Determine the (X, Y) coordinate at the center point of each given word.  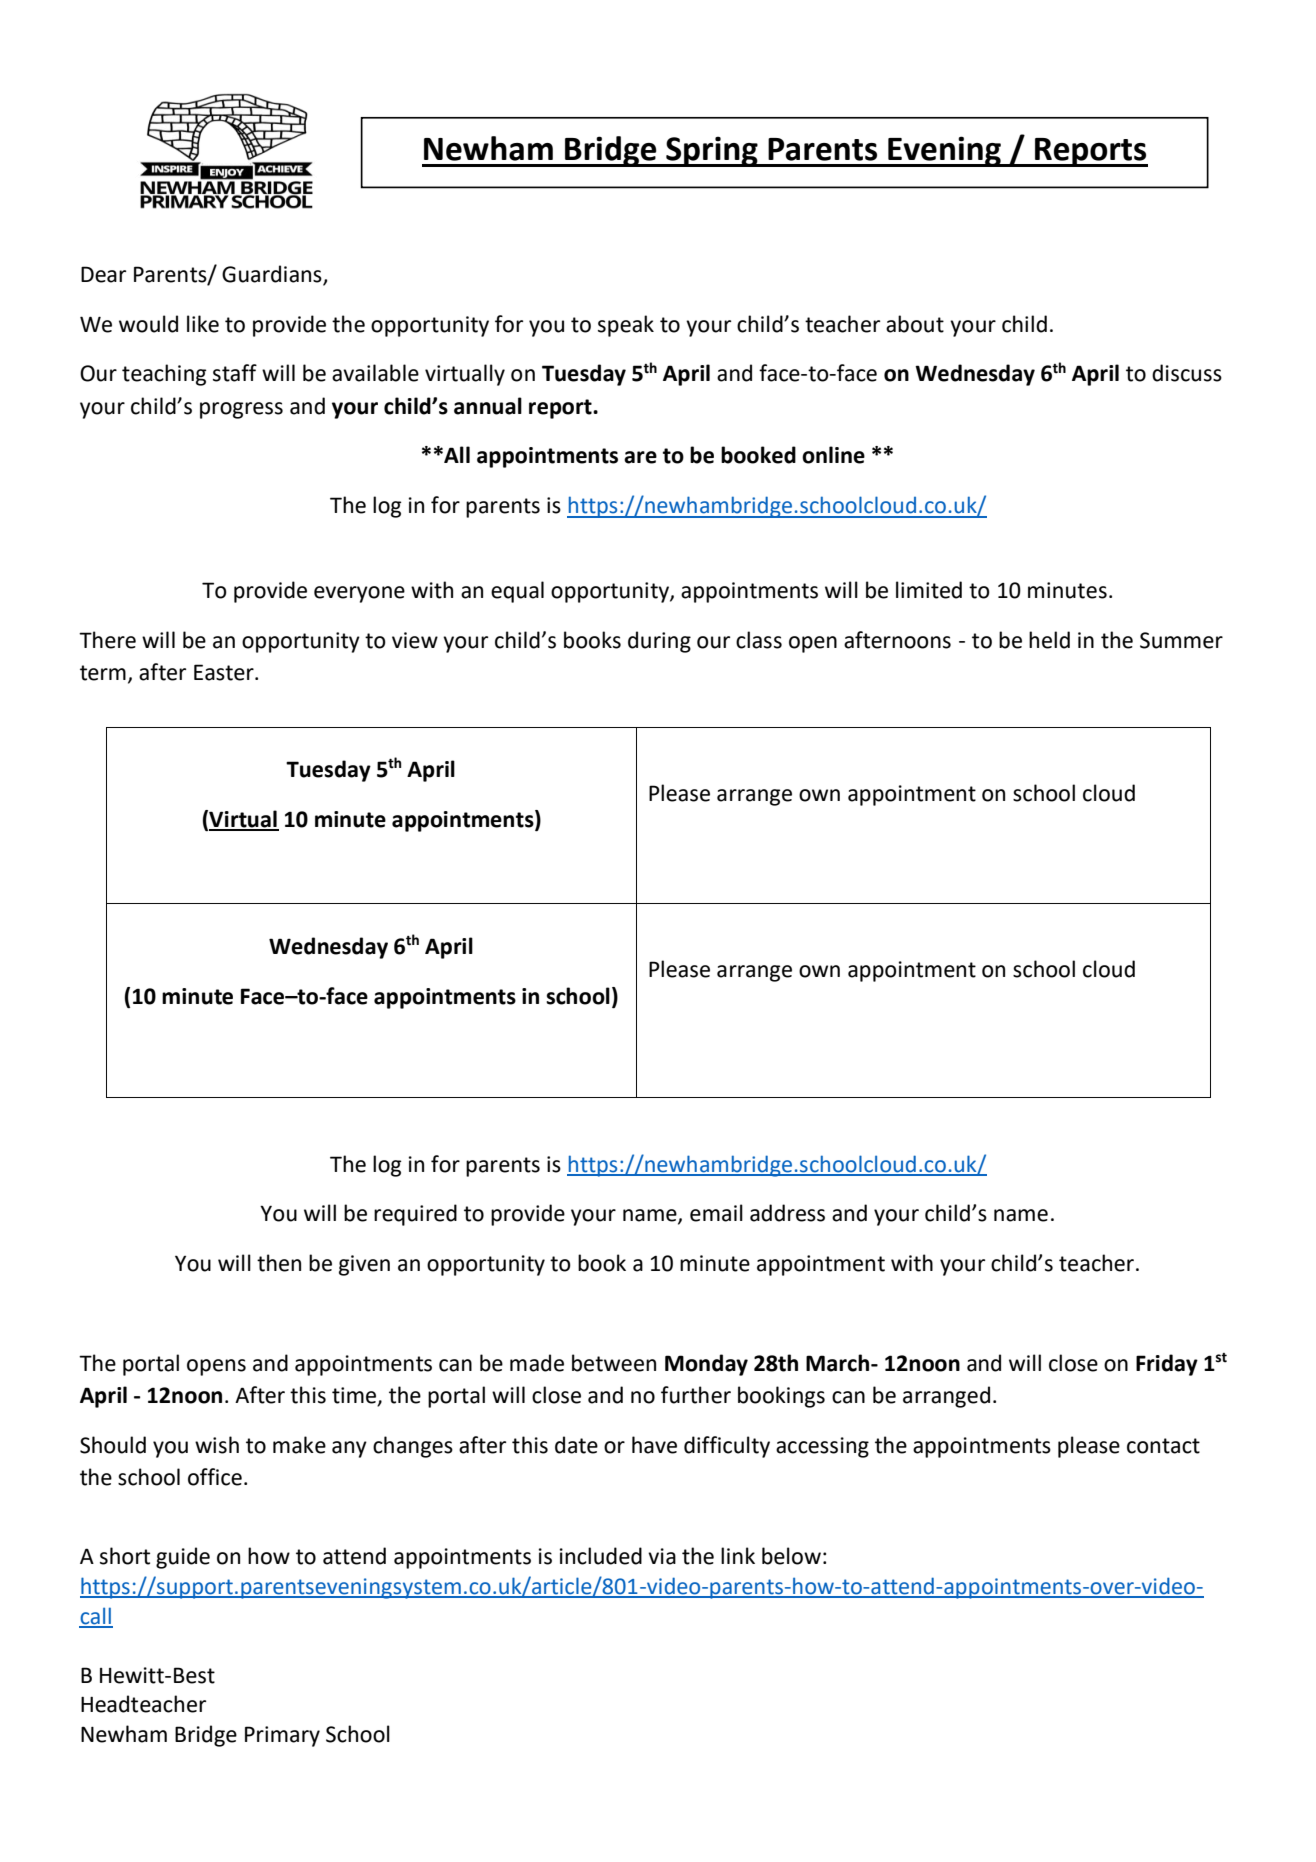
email (716, 1213)
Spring (712, 151)
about (915, 324)
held (1049, 640)
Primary (282, 1736)
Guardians (272, 274)
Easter (225, 672)
